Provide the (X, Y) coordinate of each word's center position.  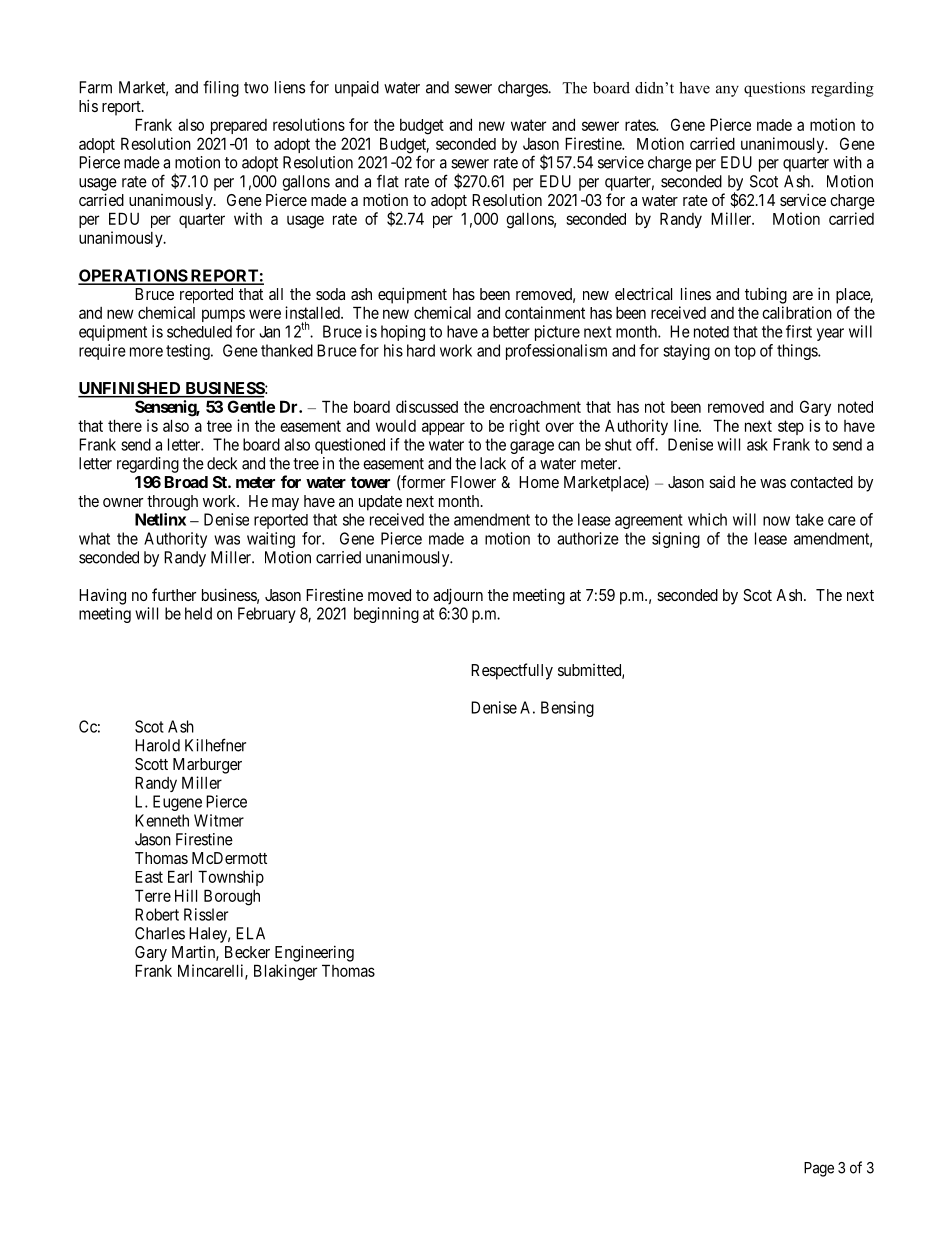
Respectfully (512, 671)
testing (189, 352)
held (198, 613)
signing (676, 540)
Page (819, 1169)
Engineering (314, 953)
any (727, 91)
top (745, 352)
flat (388, 181)
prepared (239, 126)
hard (421, 350)
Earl (180, 876)
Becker (247, 952)
